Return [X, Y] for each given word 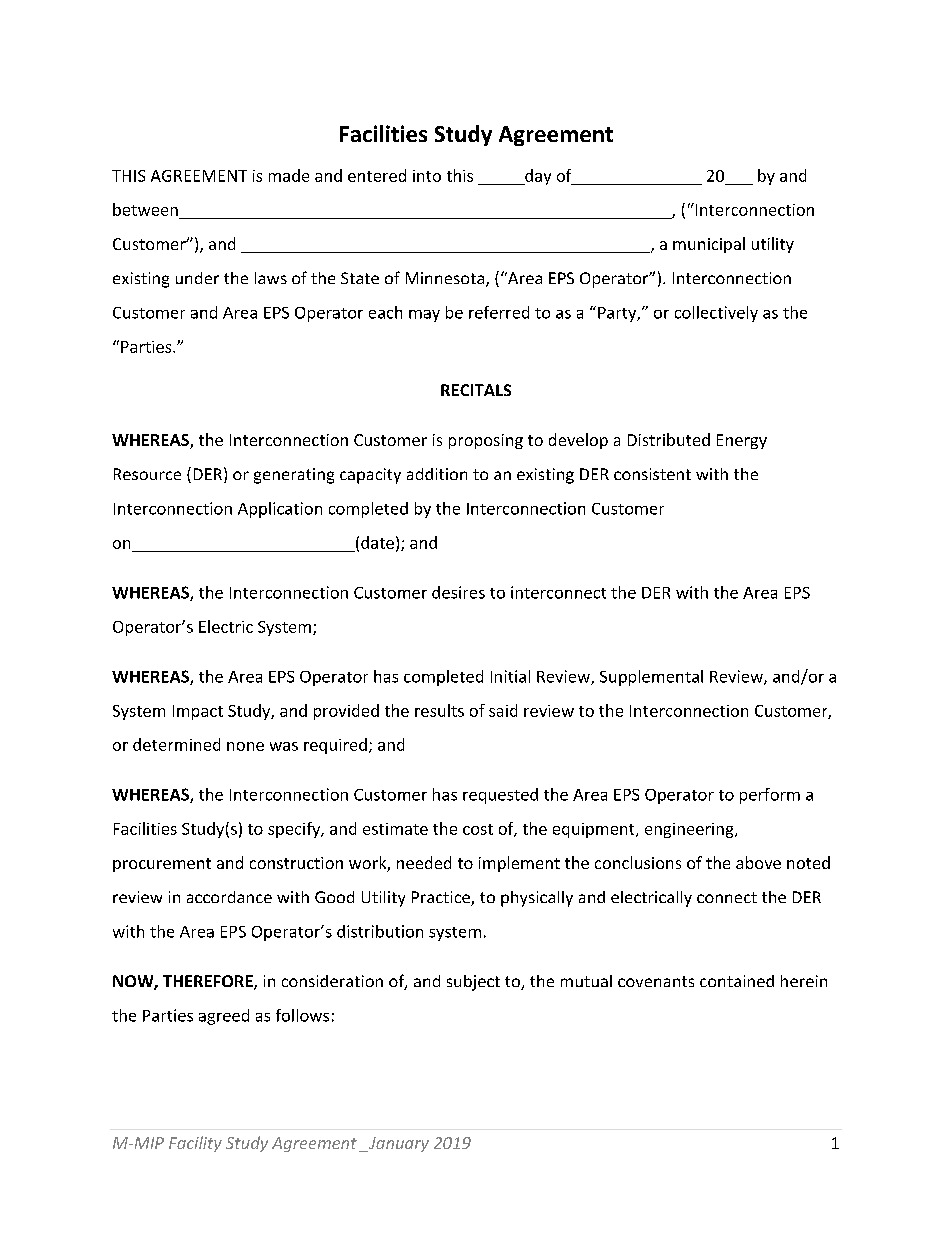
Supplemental [651, 678]
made [289, 175]
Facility [195, 1144]
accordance [229, 897]
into [427, 176]
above [758, 862]
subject [473, 983]
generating [294, 476]
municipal [709, 245]
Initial [510, 676]
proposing [486, 441]
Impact [198, 712]
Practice [442, 898]
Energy [742, 441]
